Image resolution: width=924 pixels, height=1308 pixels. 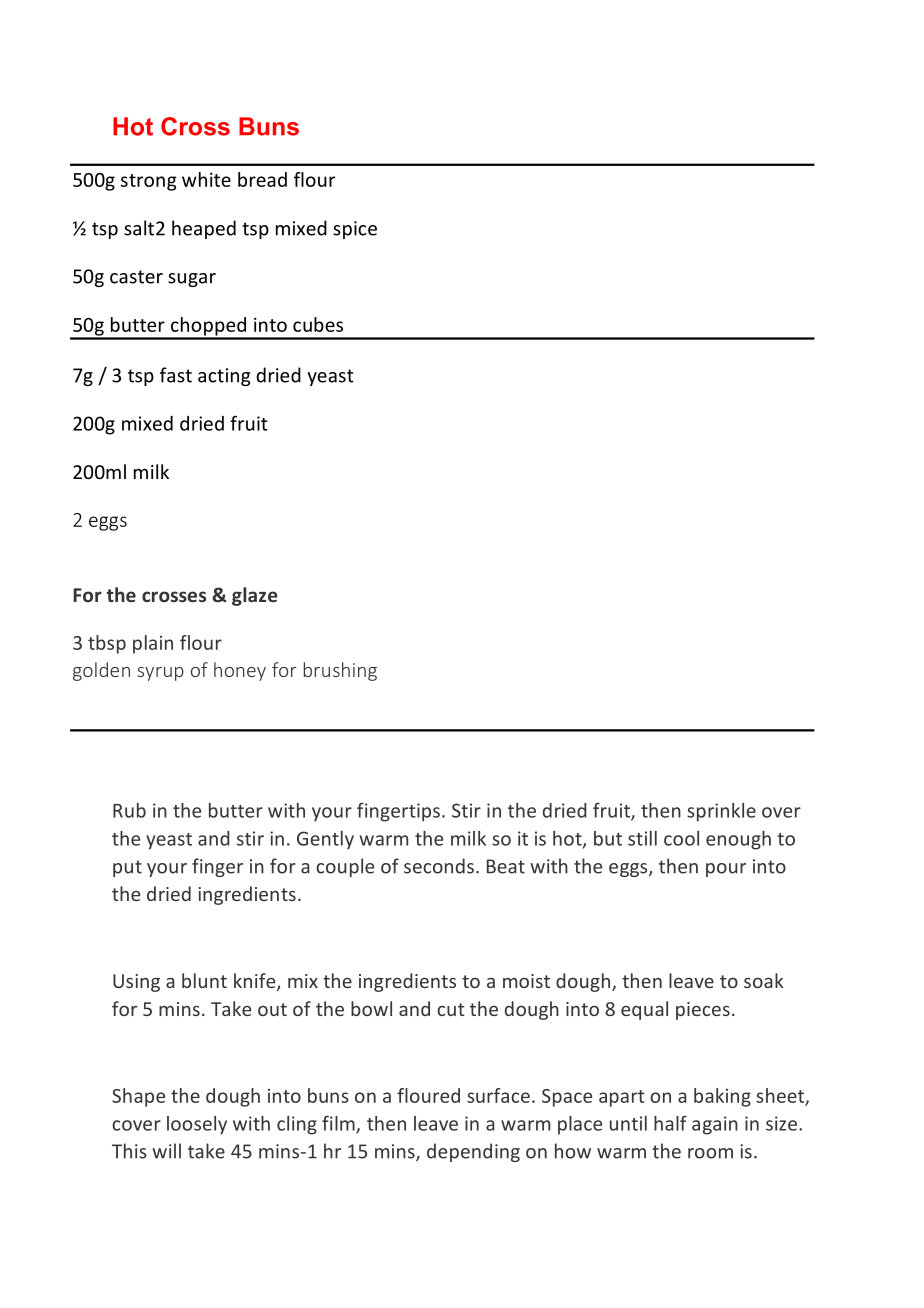 What do you see at coordinates (340, 671) in the screenshot?
I see `brushing` at bounding box center [340, 671].
